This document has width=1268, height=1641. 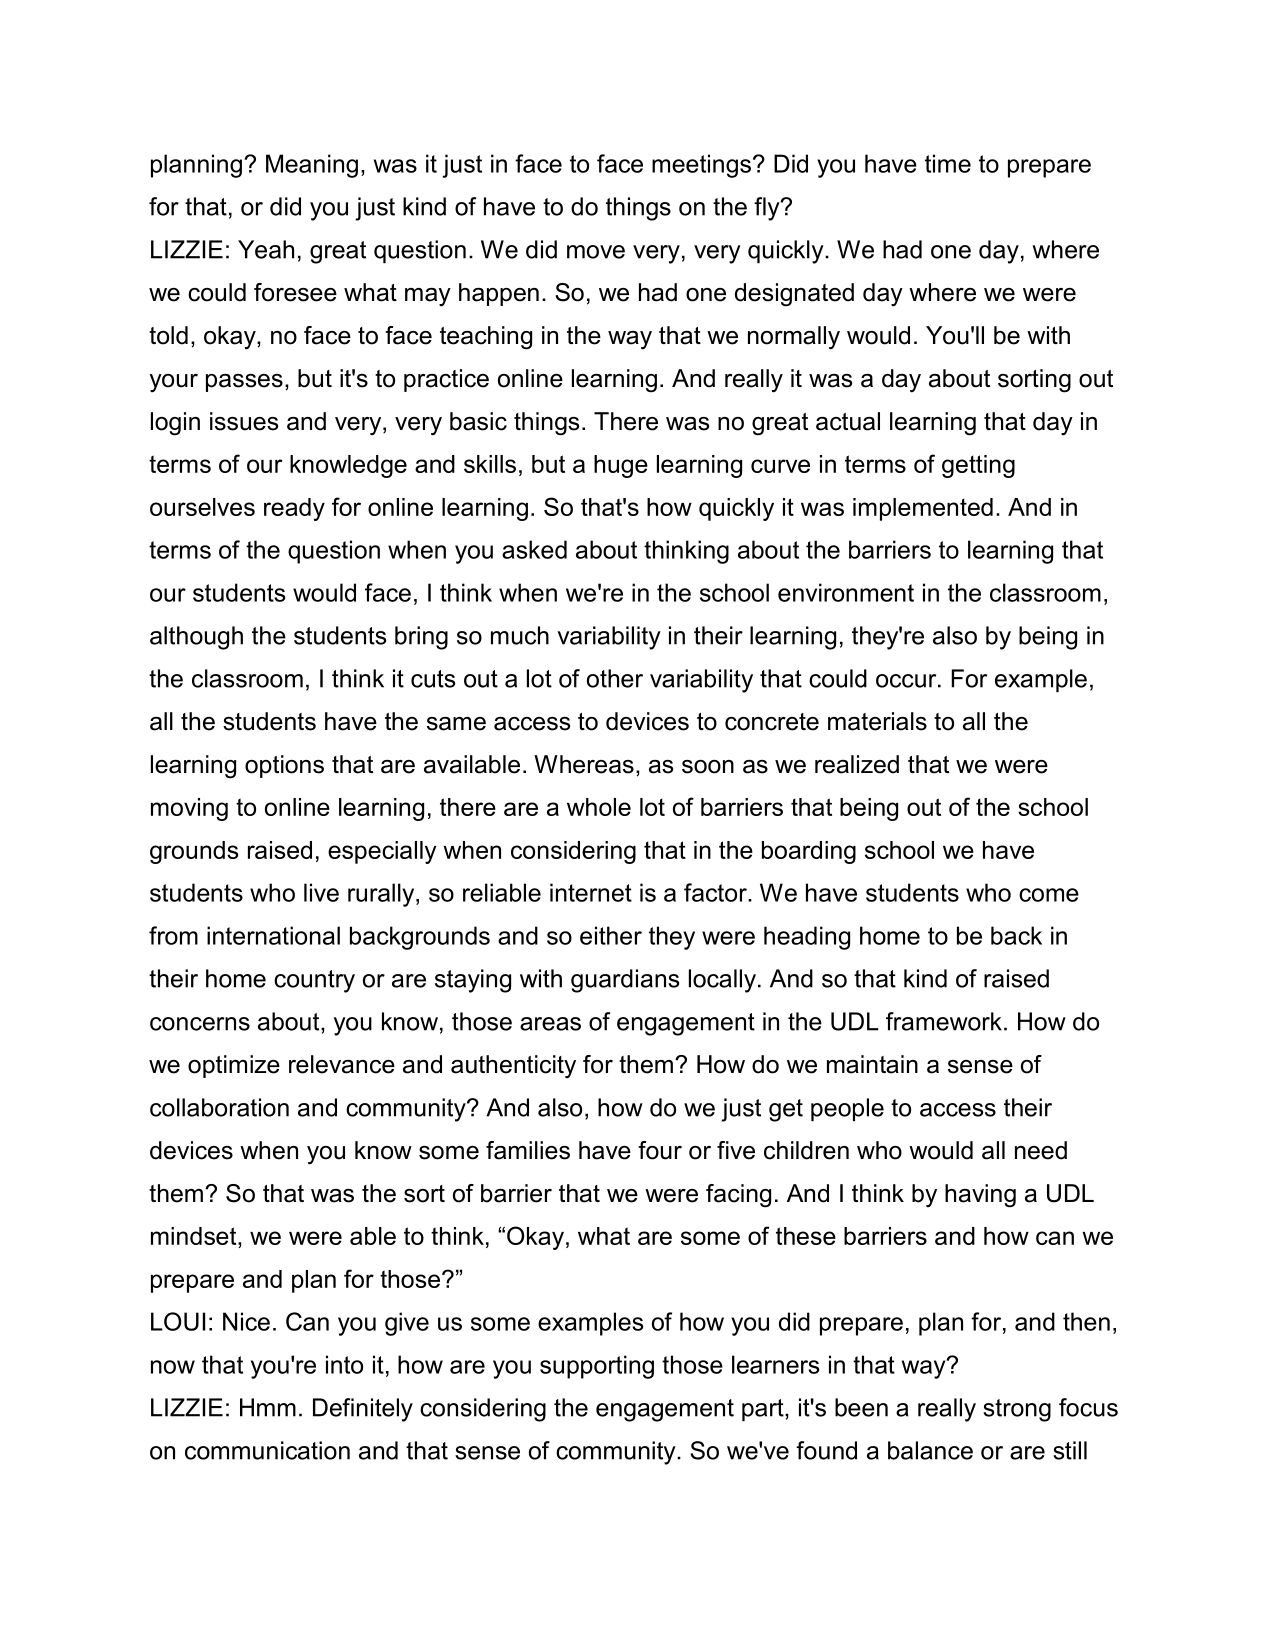 What do you see at coordinates (948, 163) in the document?
I see `time` at bounding box center [948, 163].
